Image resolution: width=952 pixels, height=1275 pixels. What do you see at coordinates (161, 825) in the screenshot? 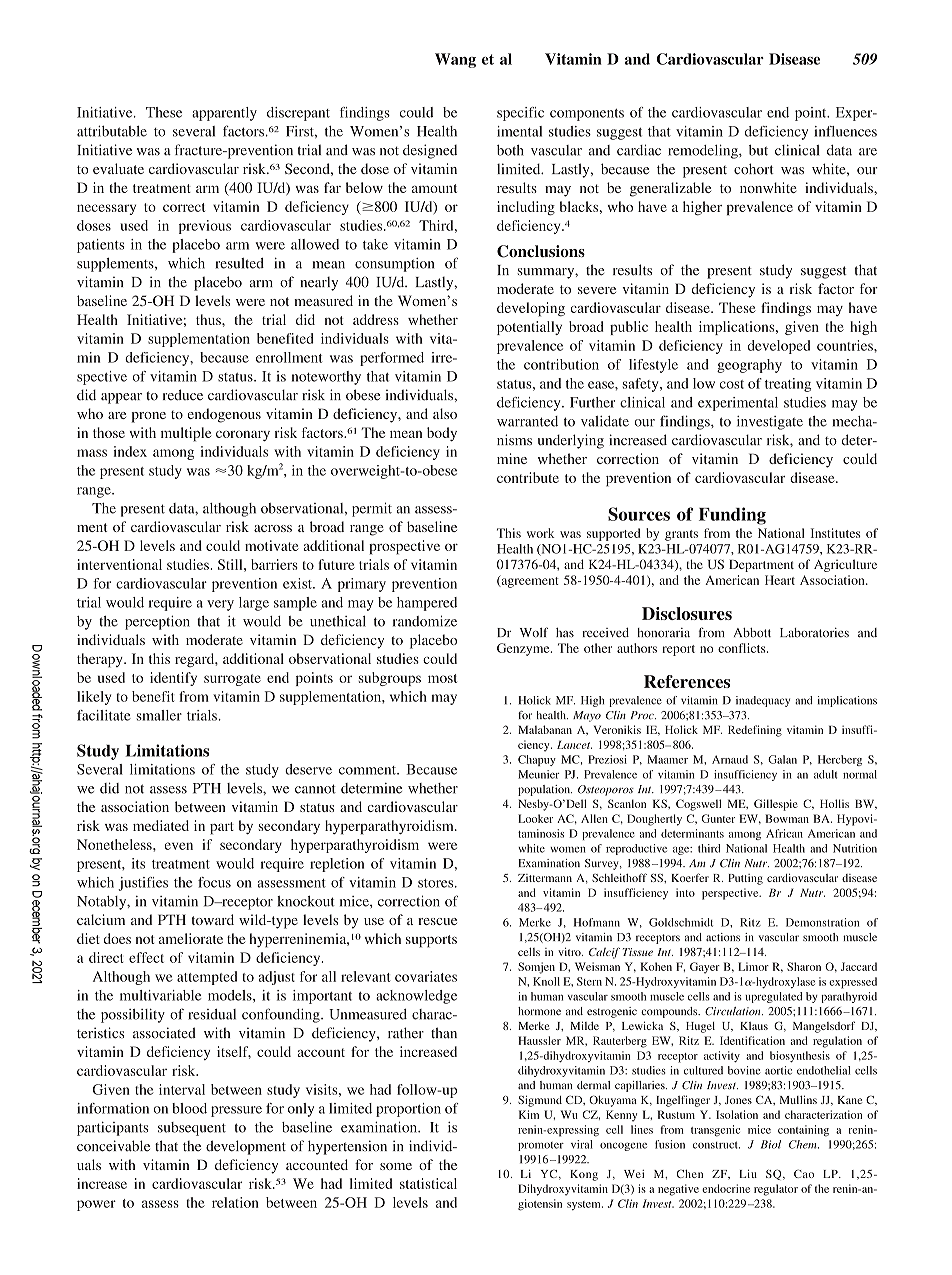
I see `mediated` at bounding box center [161, 825].
